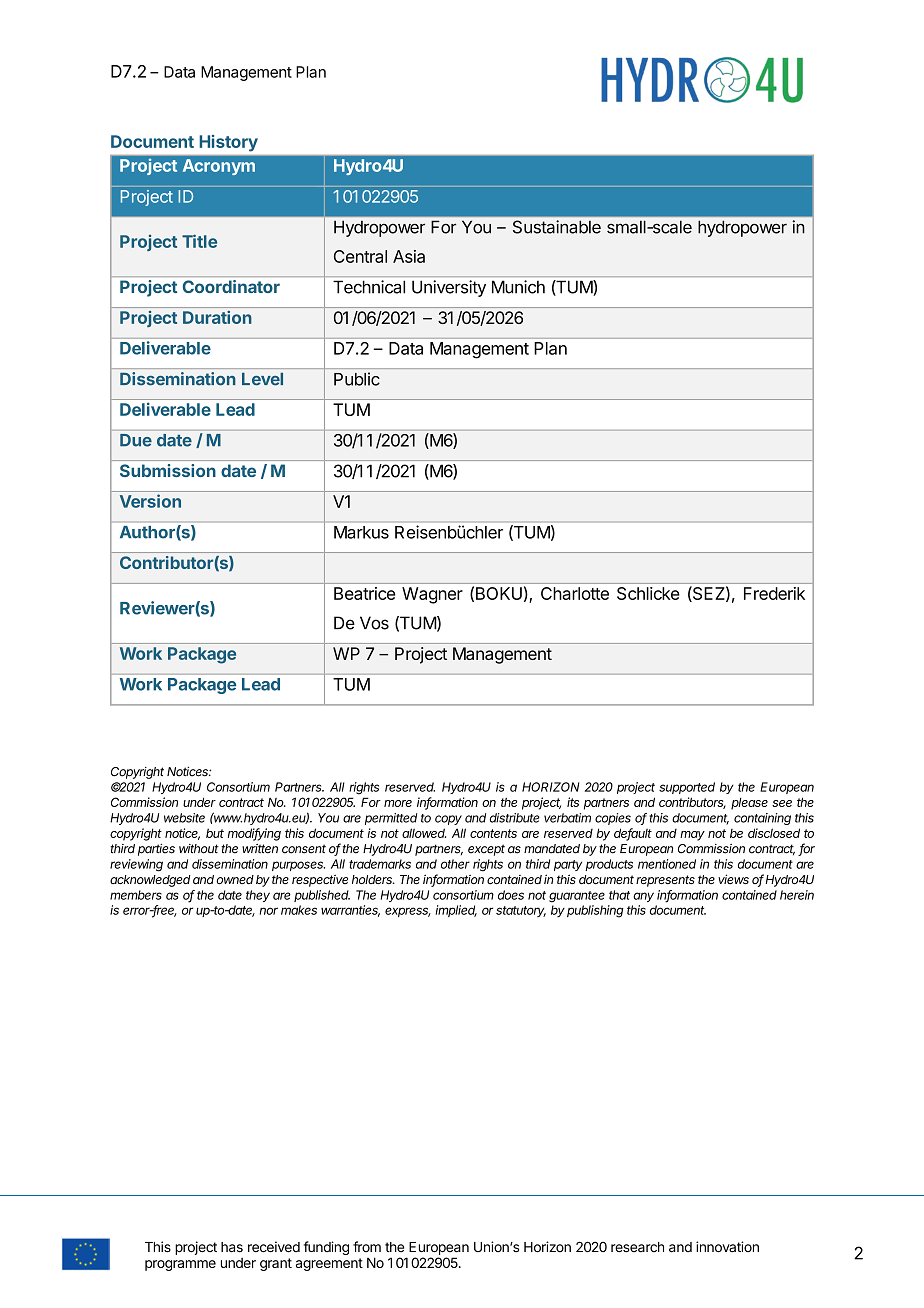  I want to click on Wagner, so click(432, 595).
